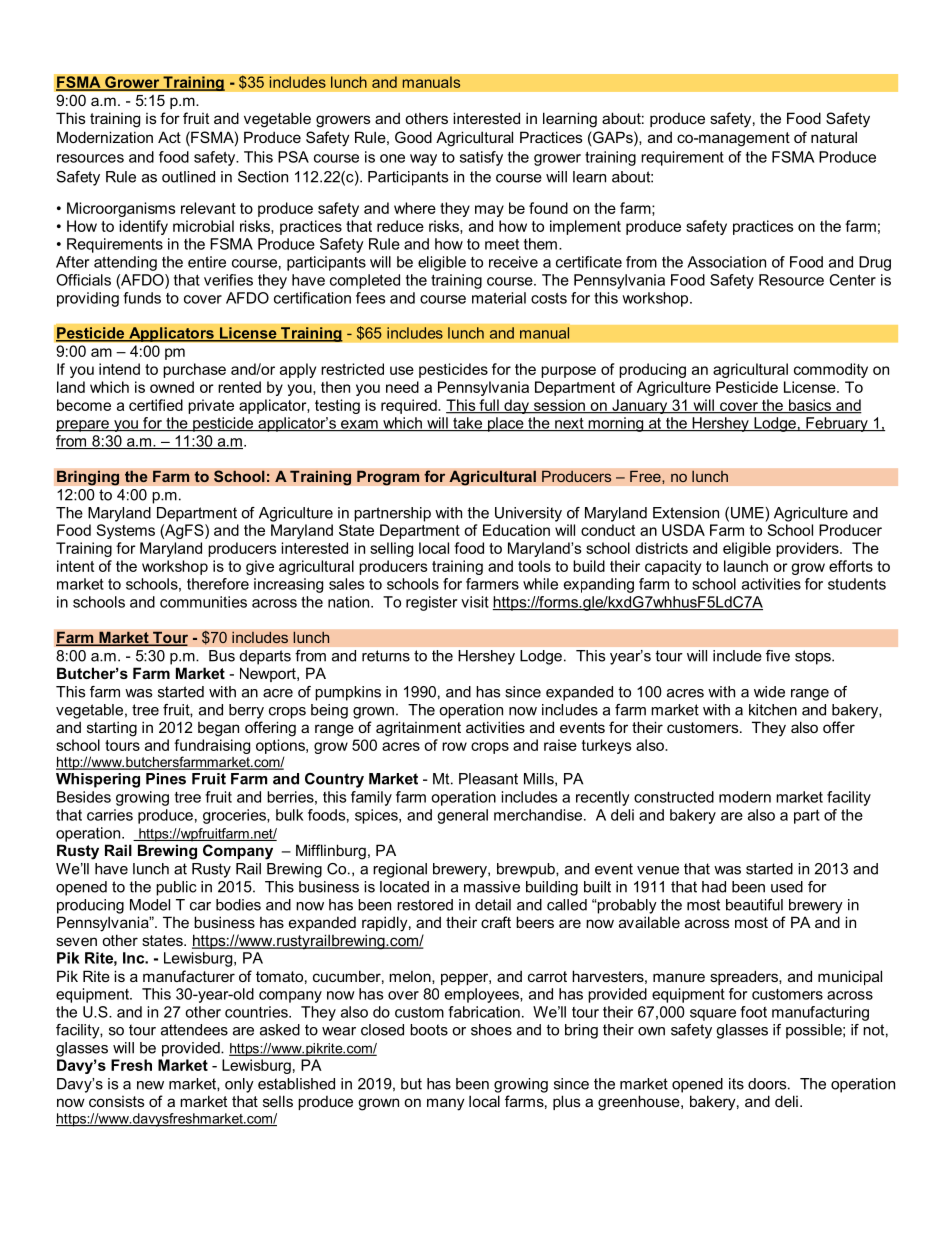  Describe the element at coordinates (117, 1101) in the document. I see `consists` at that location.
